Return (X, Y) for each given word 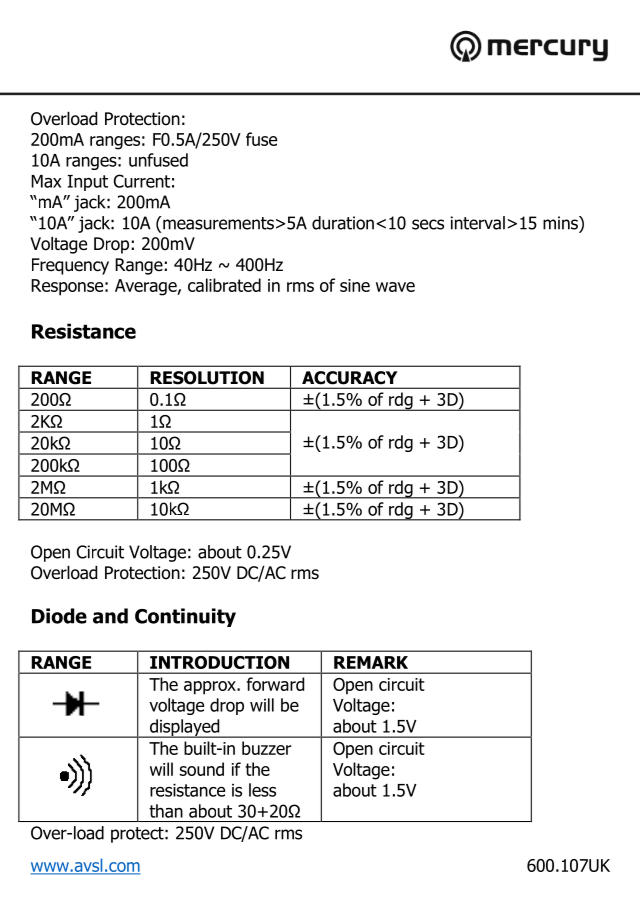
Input (87, 183)
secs (428, 224)
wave (395, 287)
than (166, 811)
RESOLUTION (207, 377)
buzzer (266, 748)
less (262, 790)
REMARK (371, 662)
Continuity (185, 617)
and (110, 616)
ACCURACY (349, 377)
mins (561, 223)
